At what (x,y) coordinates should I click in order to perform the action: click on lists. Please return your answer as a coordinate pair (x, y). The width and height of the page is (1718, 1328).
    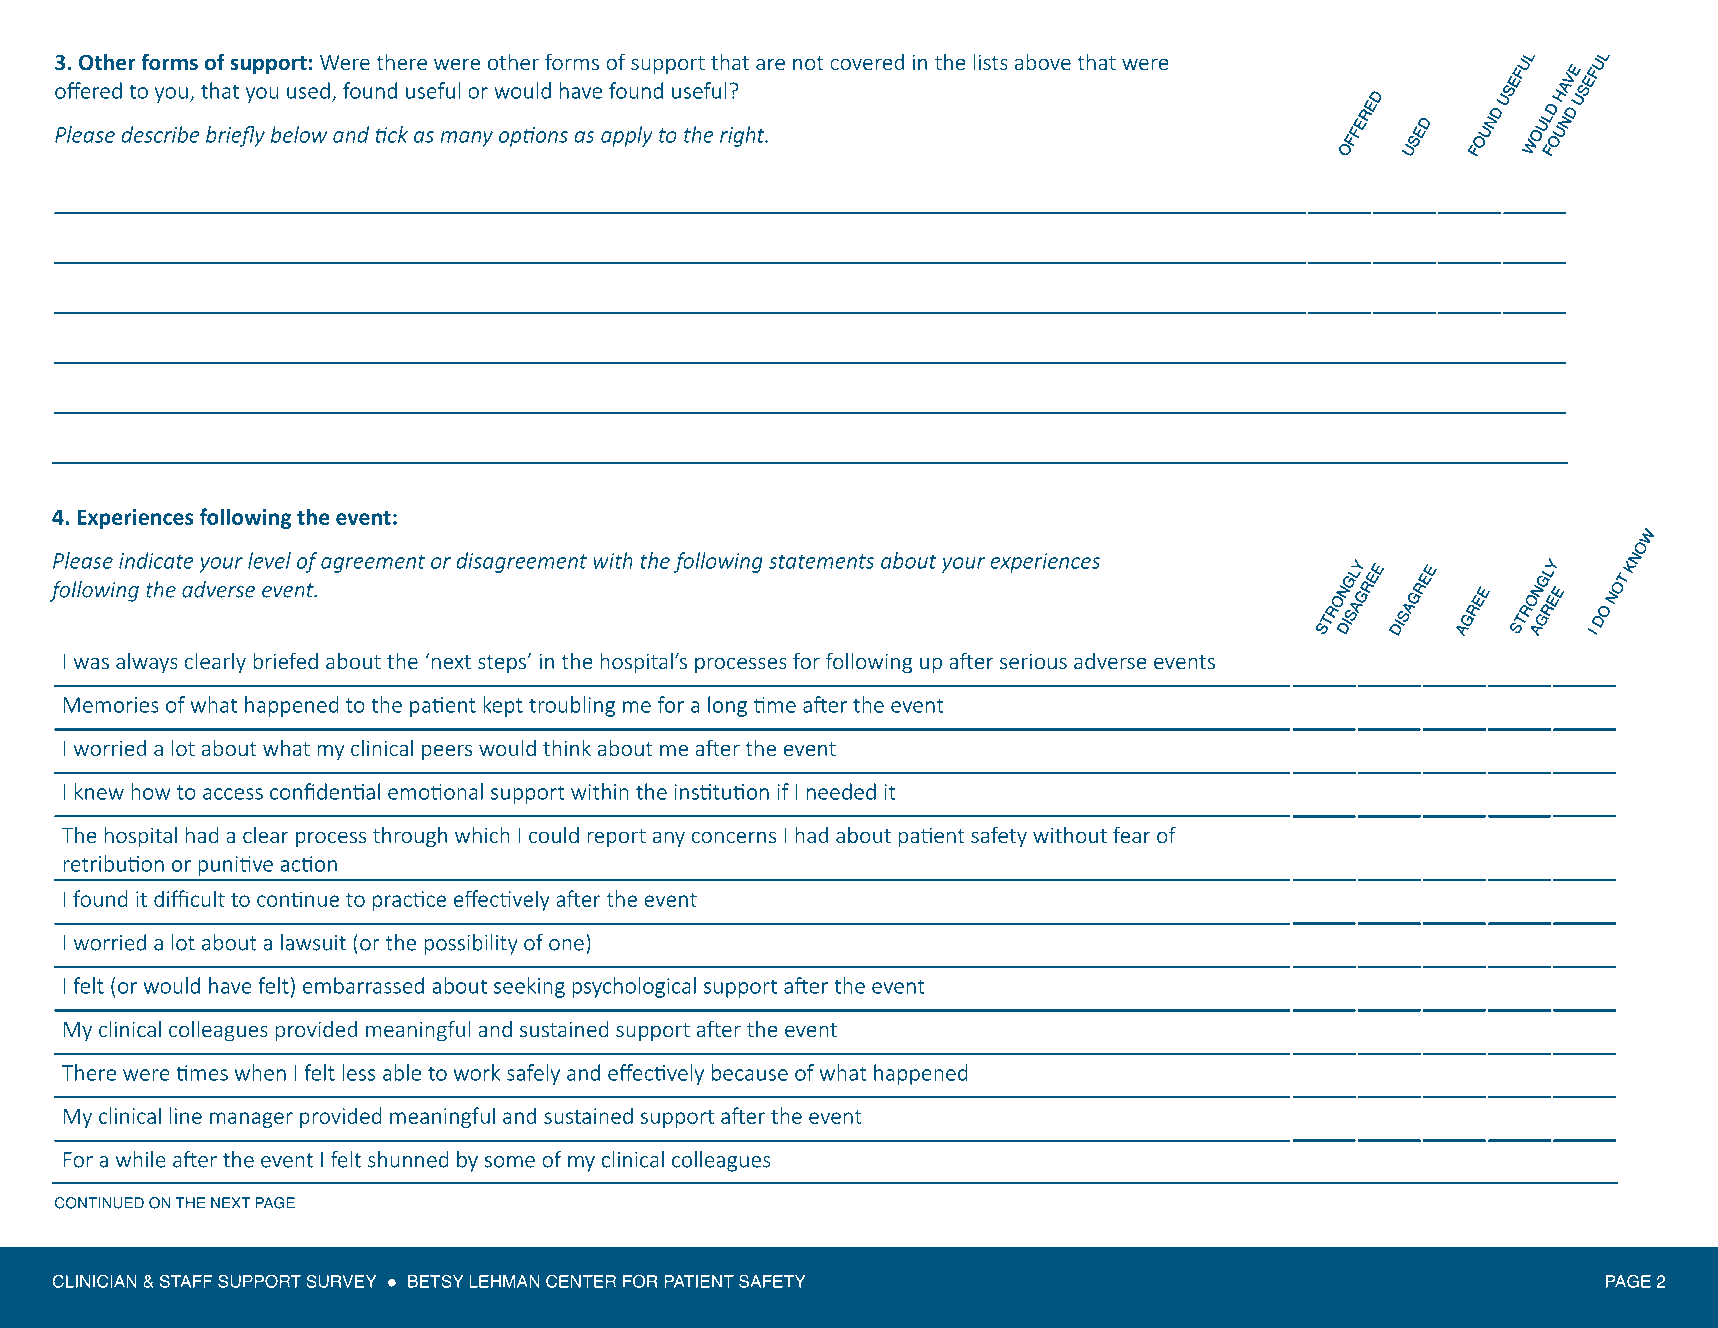
    Looking at the image, I should click on (990, 61).
